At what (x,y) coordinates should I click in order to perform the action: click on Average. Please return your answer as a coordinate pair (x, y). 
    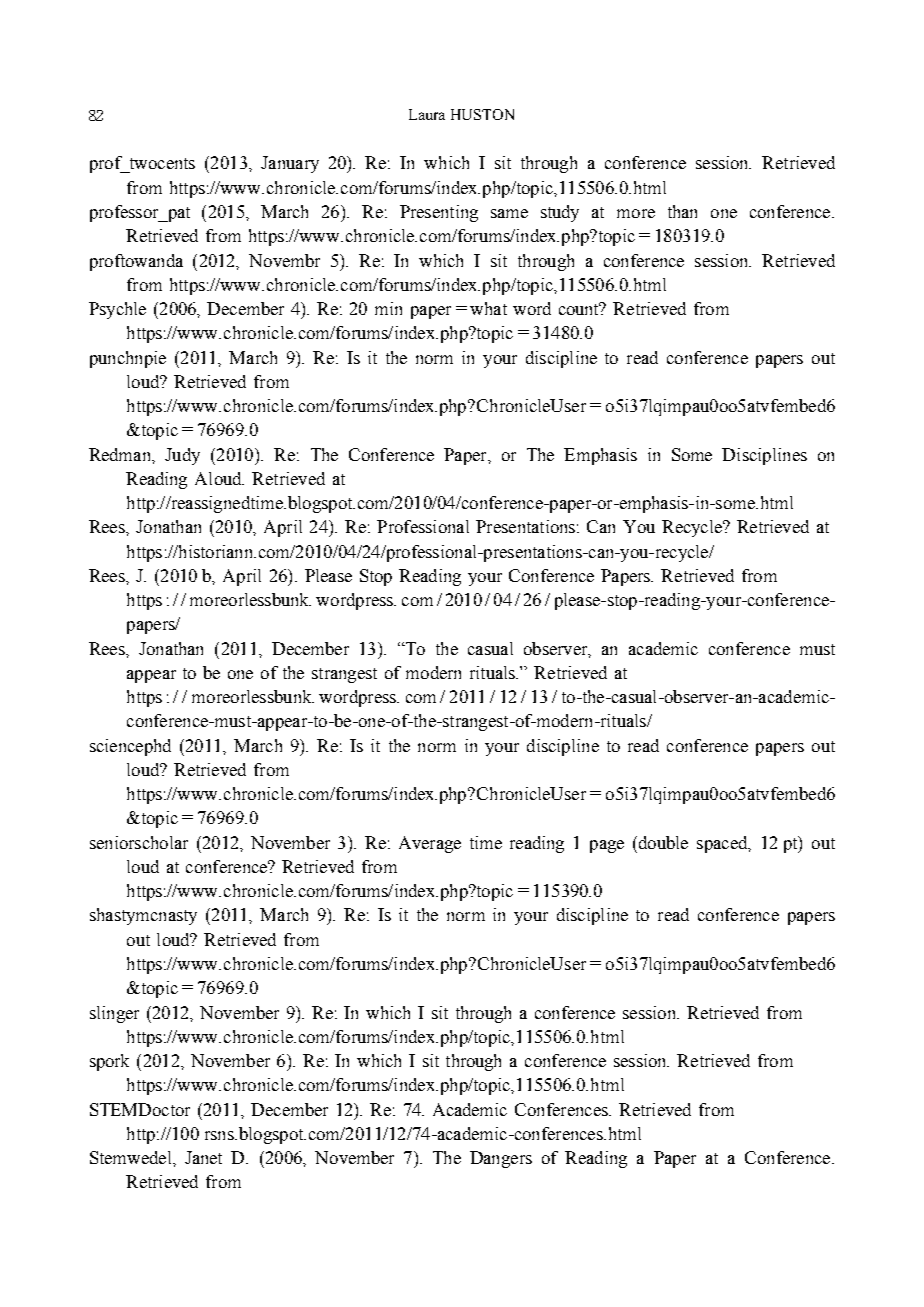
    Looking at the image, I should click on (430, 844).
